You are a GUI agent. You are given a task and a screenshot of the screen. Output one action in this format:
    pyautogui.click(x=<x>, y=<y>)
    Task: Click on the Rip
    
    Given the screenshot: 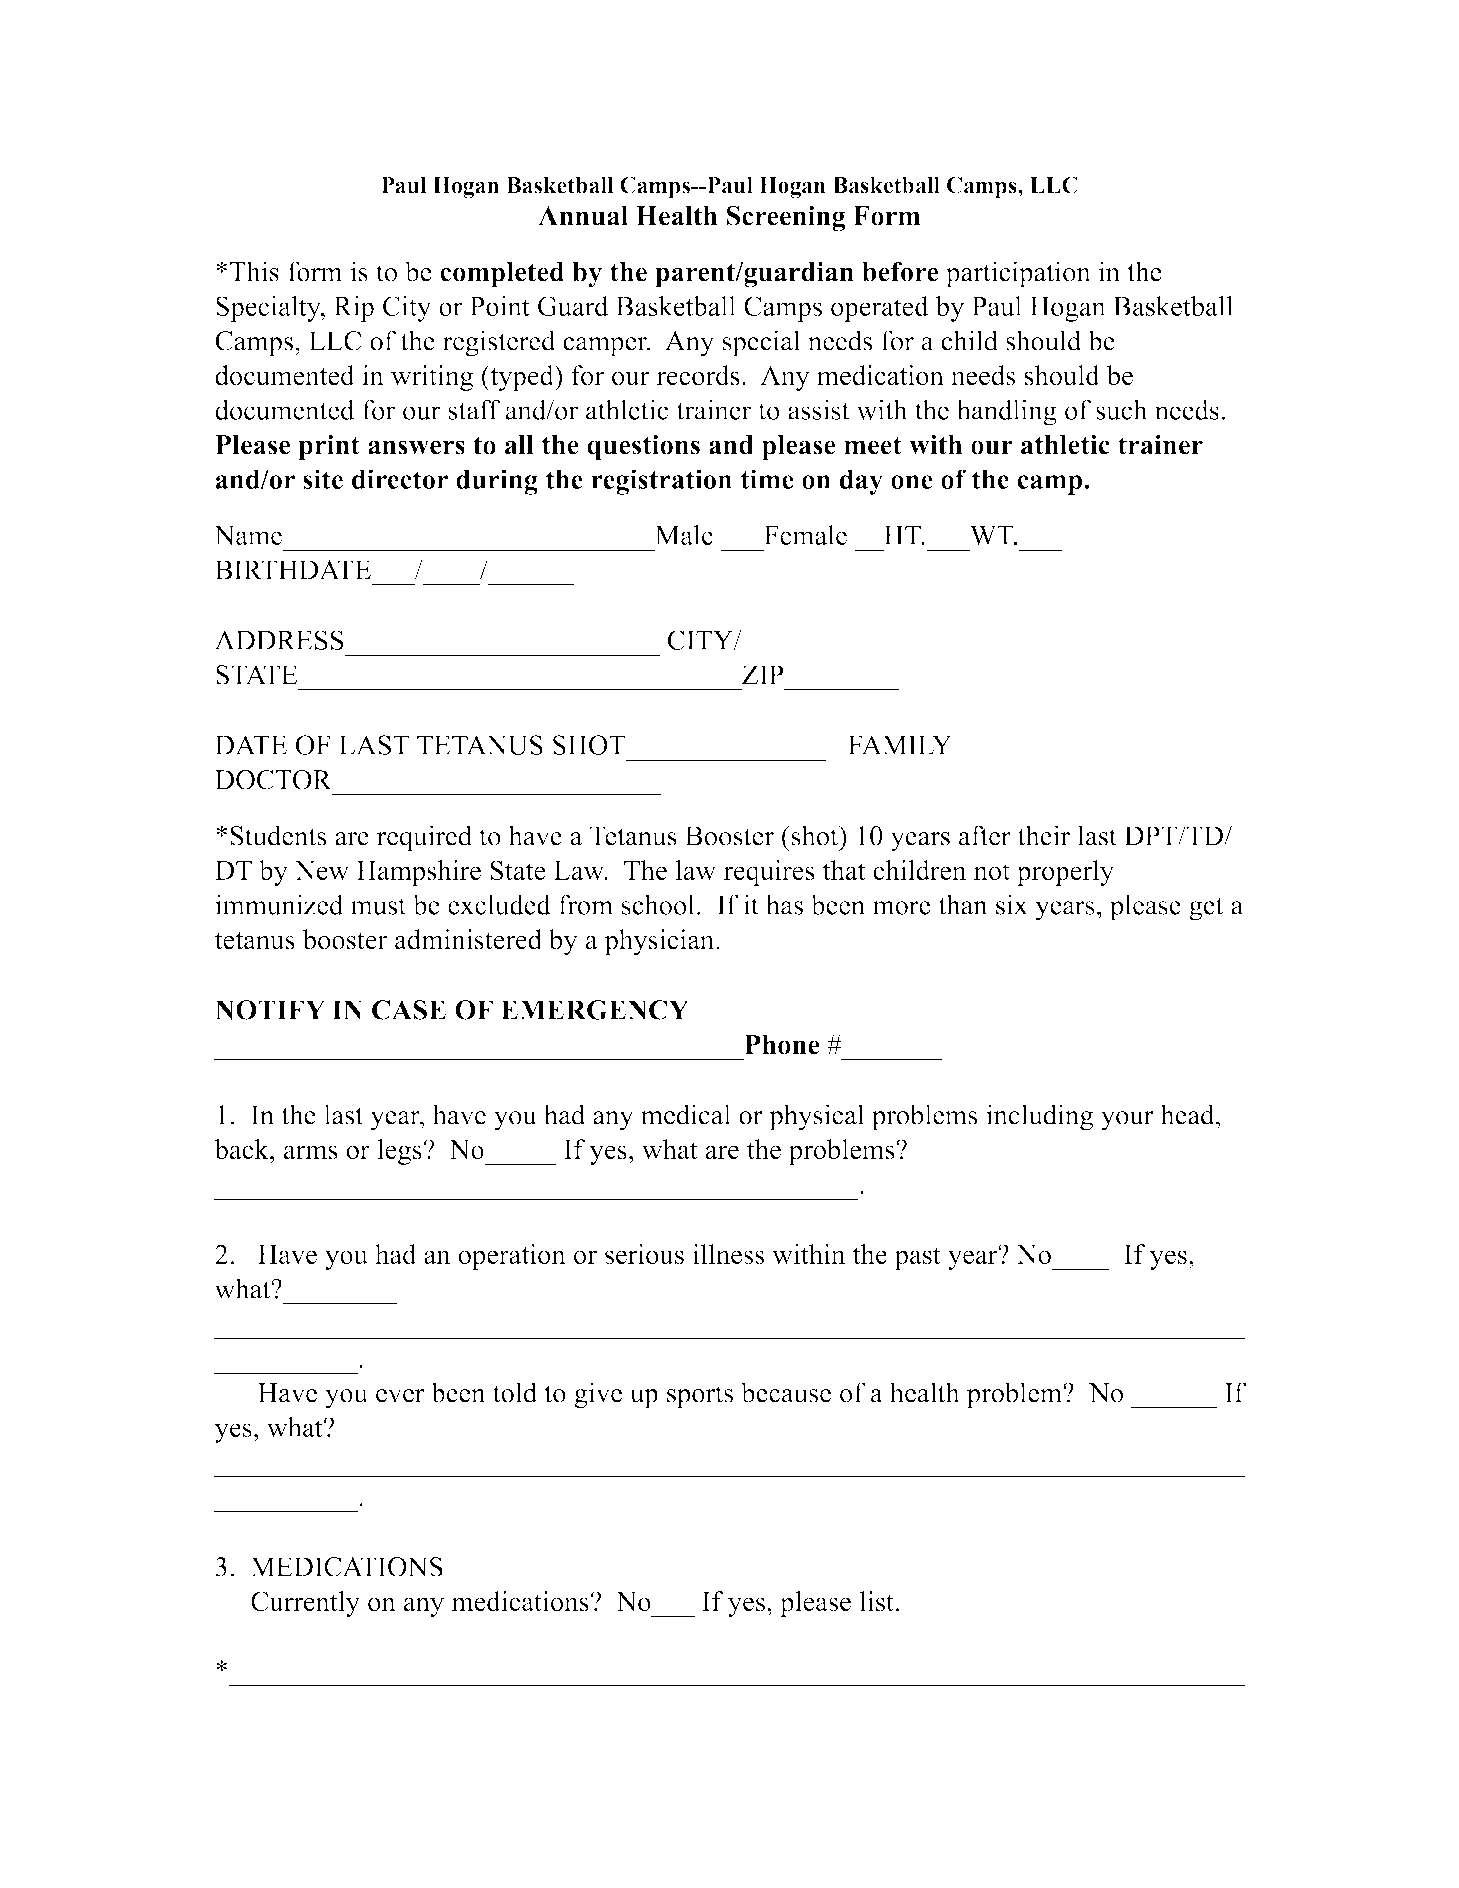 What is the action you would take?
    pyautogui.click(x=354, y=309)
